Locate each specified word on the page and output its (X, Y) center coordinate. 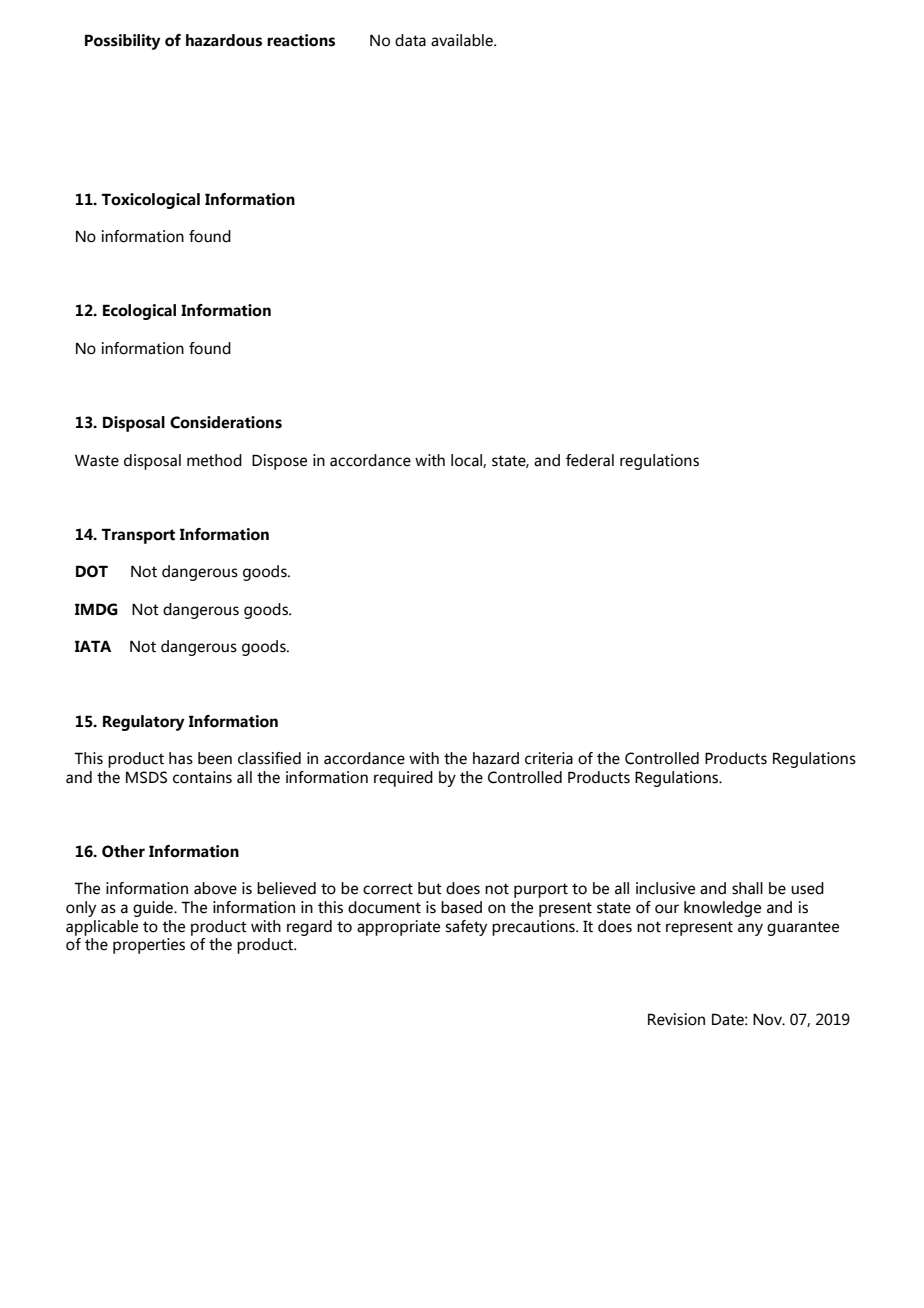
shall (747, 888)
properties (149, 946)
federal (590, 460)
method (214, 460)
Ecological (139, 312)
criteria (549, 758)
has (181, 758)
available (463, 40)
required (403, 779)
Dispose (279, 462)
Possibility (123, 42)
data (410, 40)
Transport (138, 536)
